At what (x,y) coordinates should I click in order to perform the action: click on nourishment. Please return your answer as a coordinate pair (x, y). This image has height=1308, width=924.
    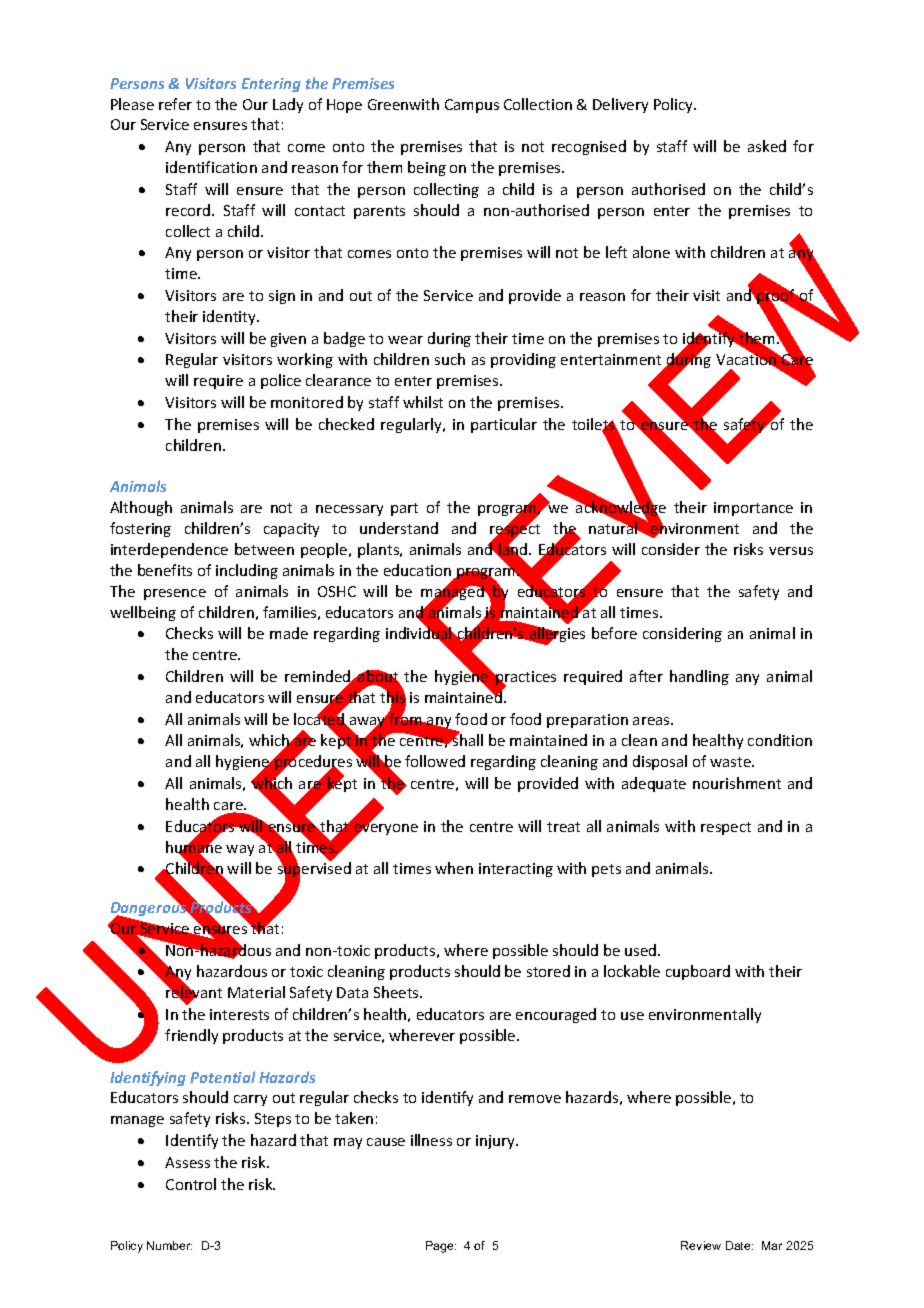
    Looking at the image, I should click on (737, 783).
